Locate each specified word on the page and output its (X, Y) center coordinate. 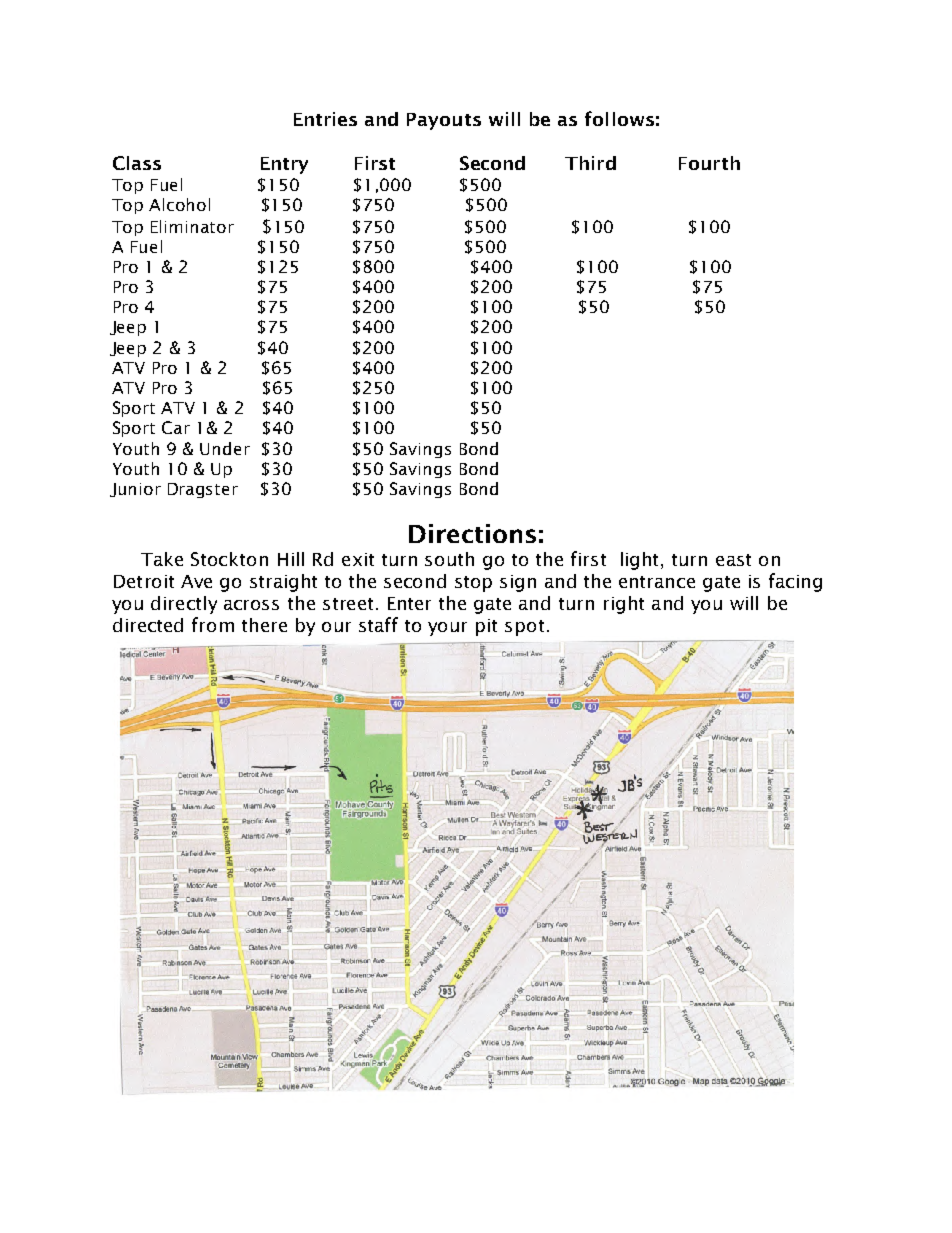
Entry (284, 165)
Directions (472, 533)
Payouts (444, 121)
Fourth (709, 163)
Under (225, 448)
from (213, 624)
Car (176, 427)
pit (486, 627)
